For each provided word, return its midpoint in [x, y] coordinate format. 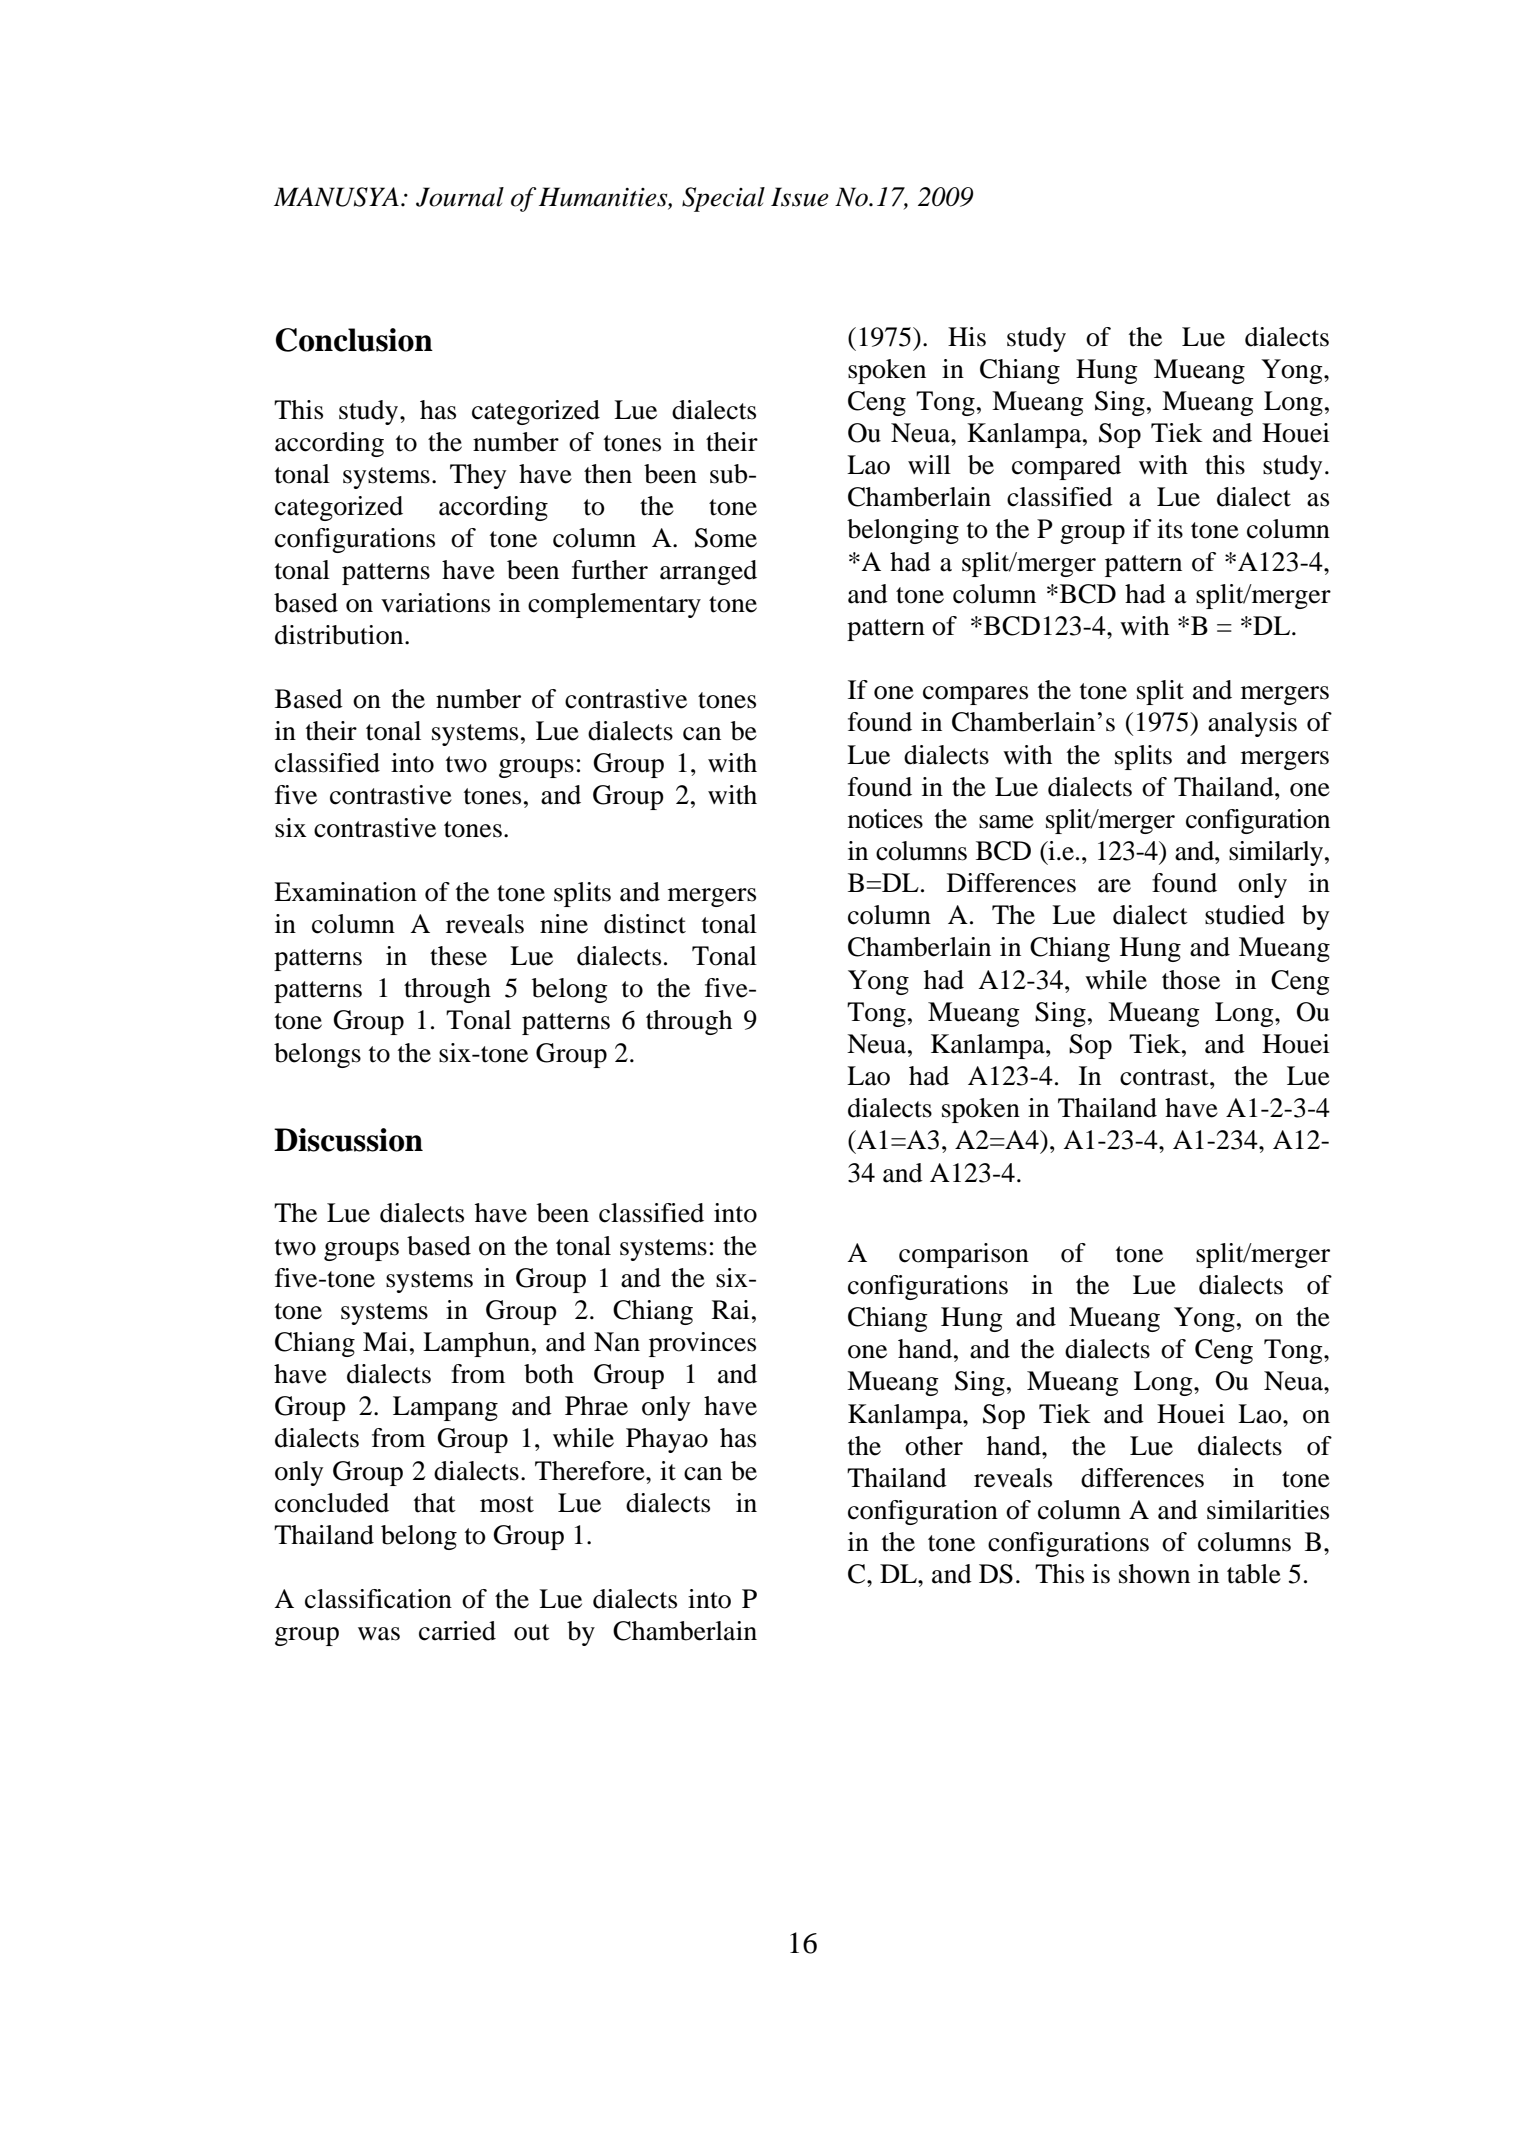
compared [1066, 467]
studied [1245, 915]
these [458, 956]
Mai [385, 1342]
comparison [964, 1255]
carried [457, 1631]
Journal [460, 197]
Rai [731, 1310]
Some [726, 538]
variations [435, 603]
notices [885, 819]
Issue [800, 197]
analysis [1252, 724]
